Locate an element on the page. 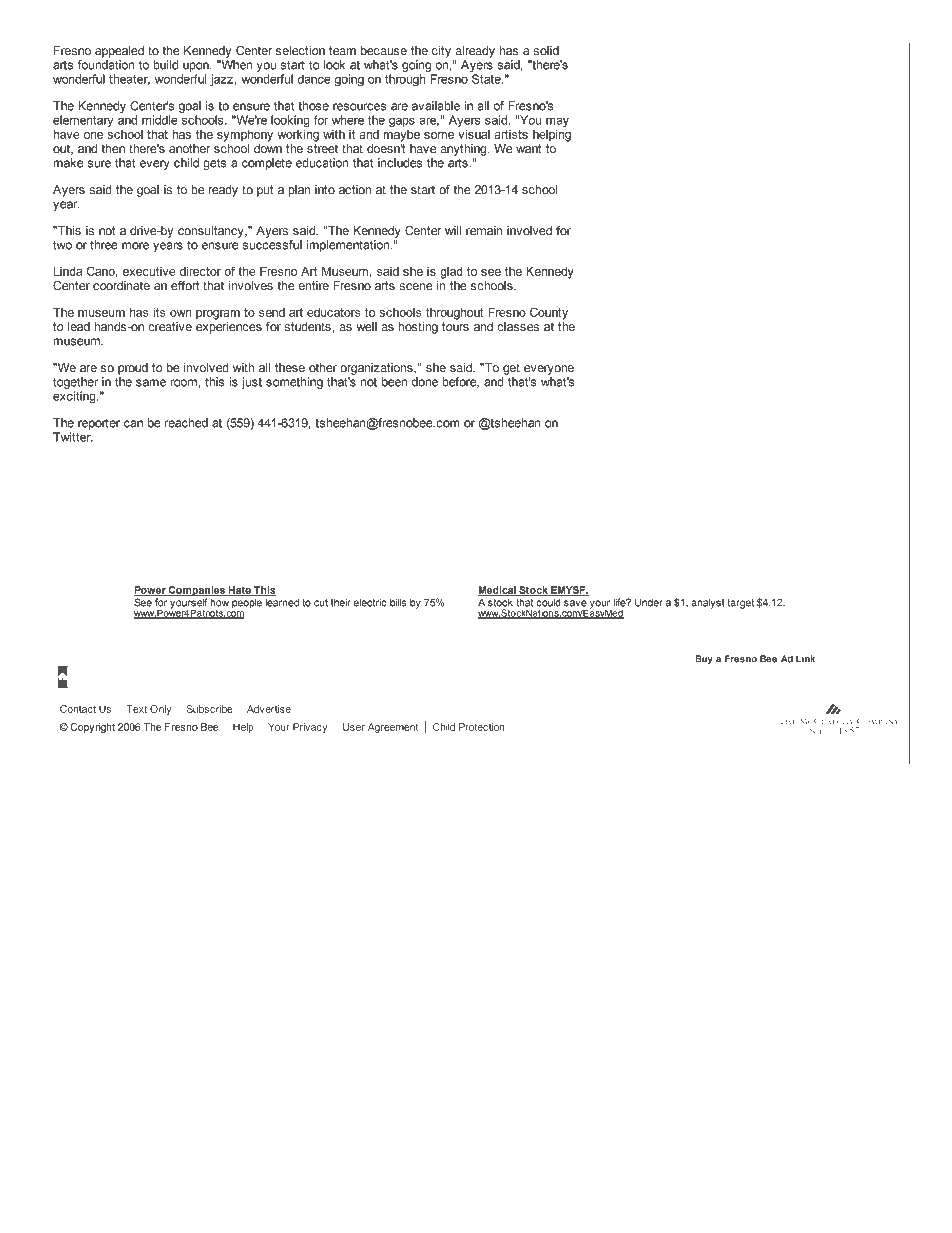 This page has height=1233, width=952. solid is located at coordinates (546, 51).
